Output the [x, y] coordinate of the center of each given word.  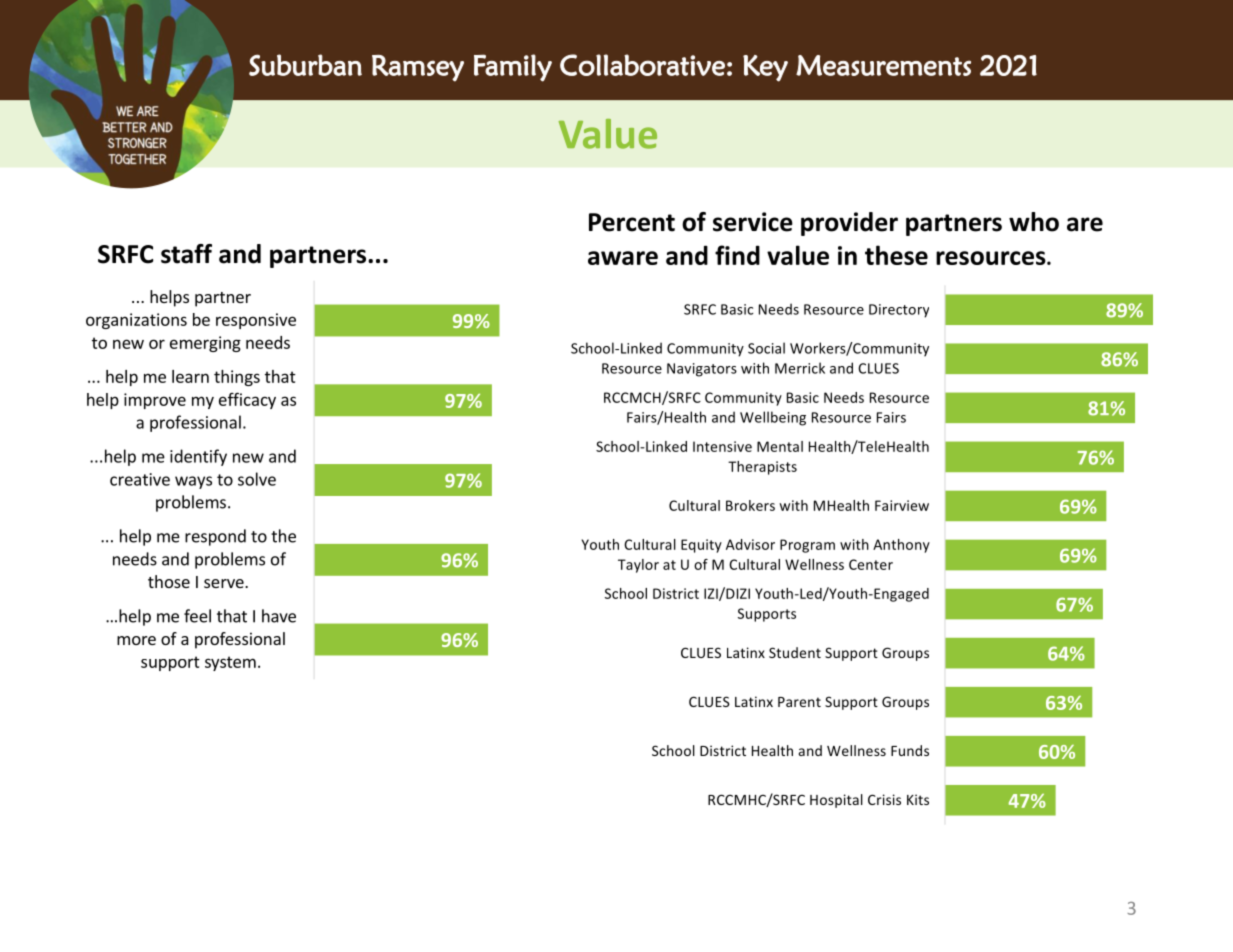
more [136, 640]
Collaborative [642, 65]
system [230, 663]
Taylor [638, 566]
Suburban [305, 65]
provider [849, 224]
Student [795, 652]
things [237, 378]
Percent [632, 222]
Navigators [702, 370]
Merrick [800, 368]
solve [257, 479]
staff [186, 254]
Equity [701, 546]
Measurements [883, 65]
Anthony [901, 546]
